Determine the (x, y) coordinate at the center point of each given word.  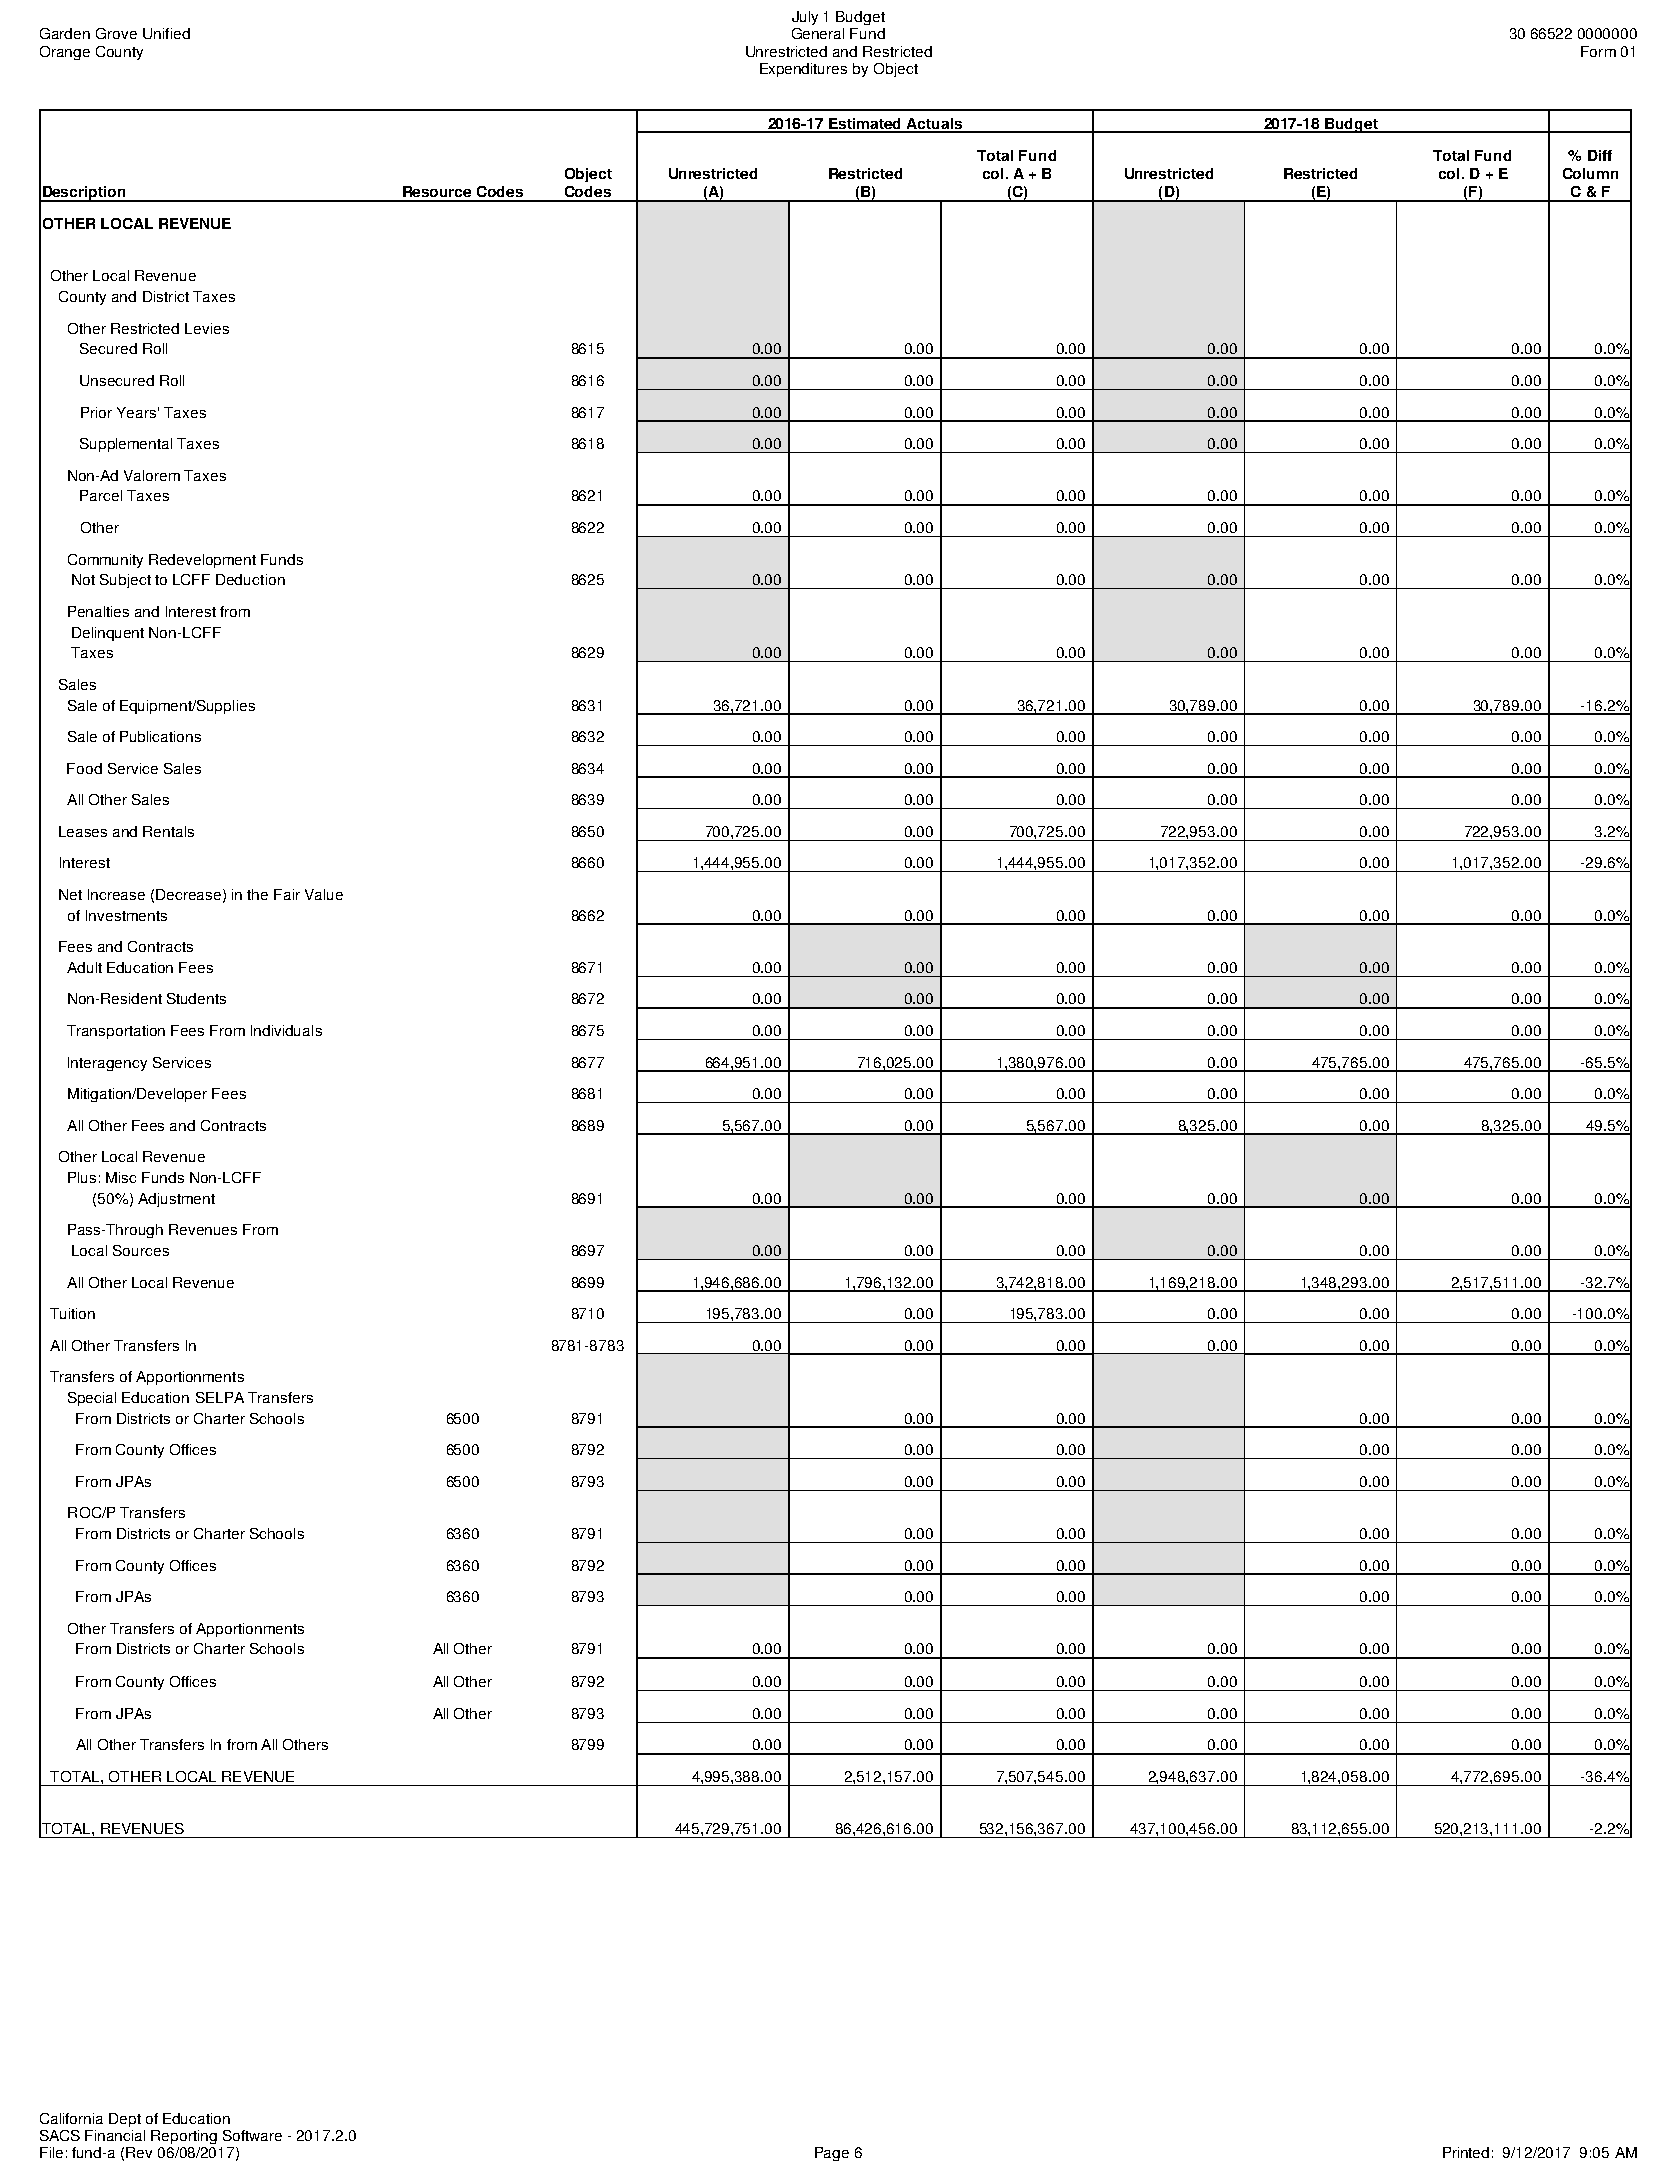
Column (1590, 173)
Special (92, 1399)
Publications (160, 736)
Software (252, 2135)
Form (1598, 51)
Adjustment (176, 1200)
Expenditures (803, 70)
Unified (166, 33)
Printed (1466, 2152)
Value (324, 894)
